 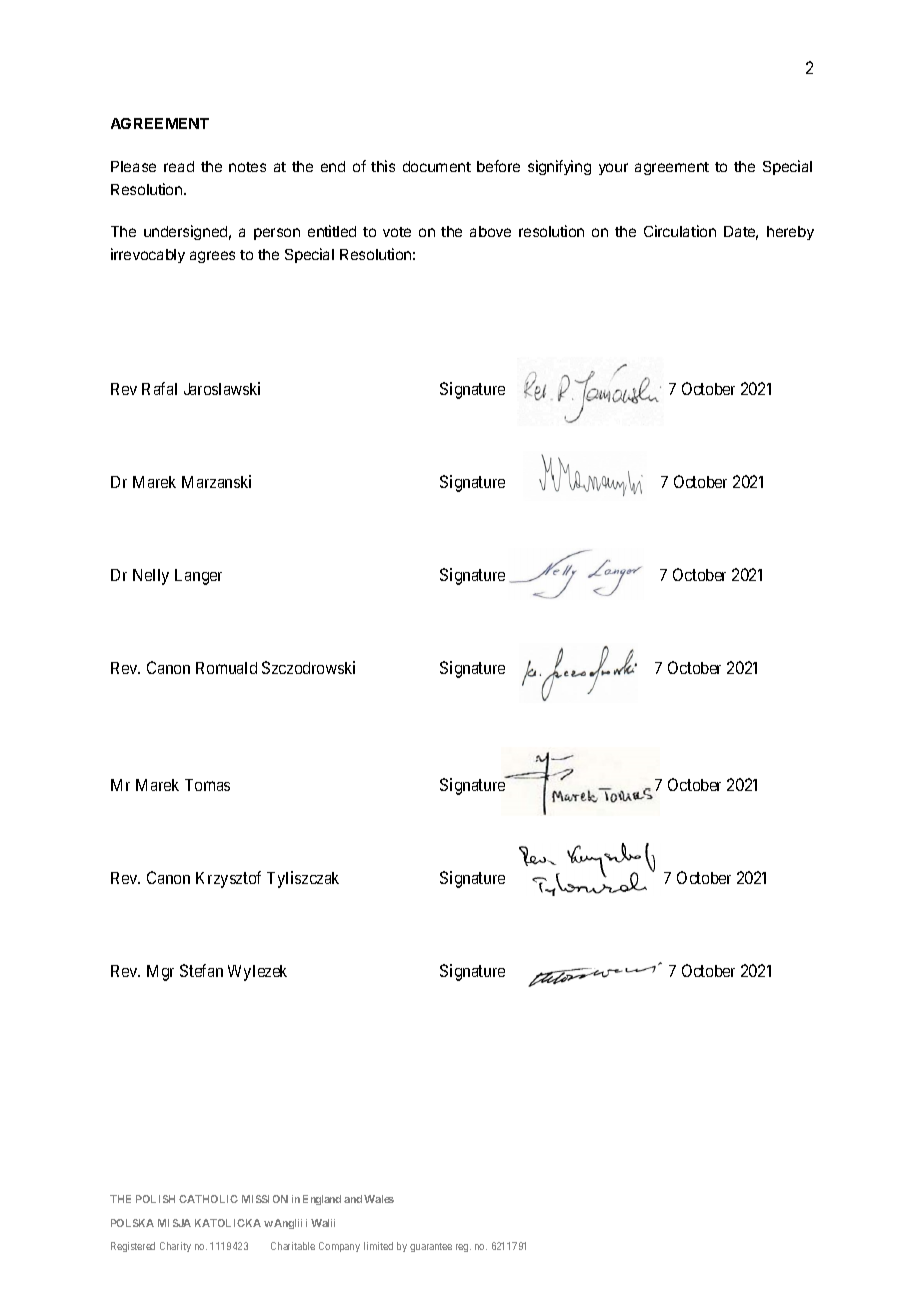 I want to click on Wales, so click(x=379, y=1199).
